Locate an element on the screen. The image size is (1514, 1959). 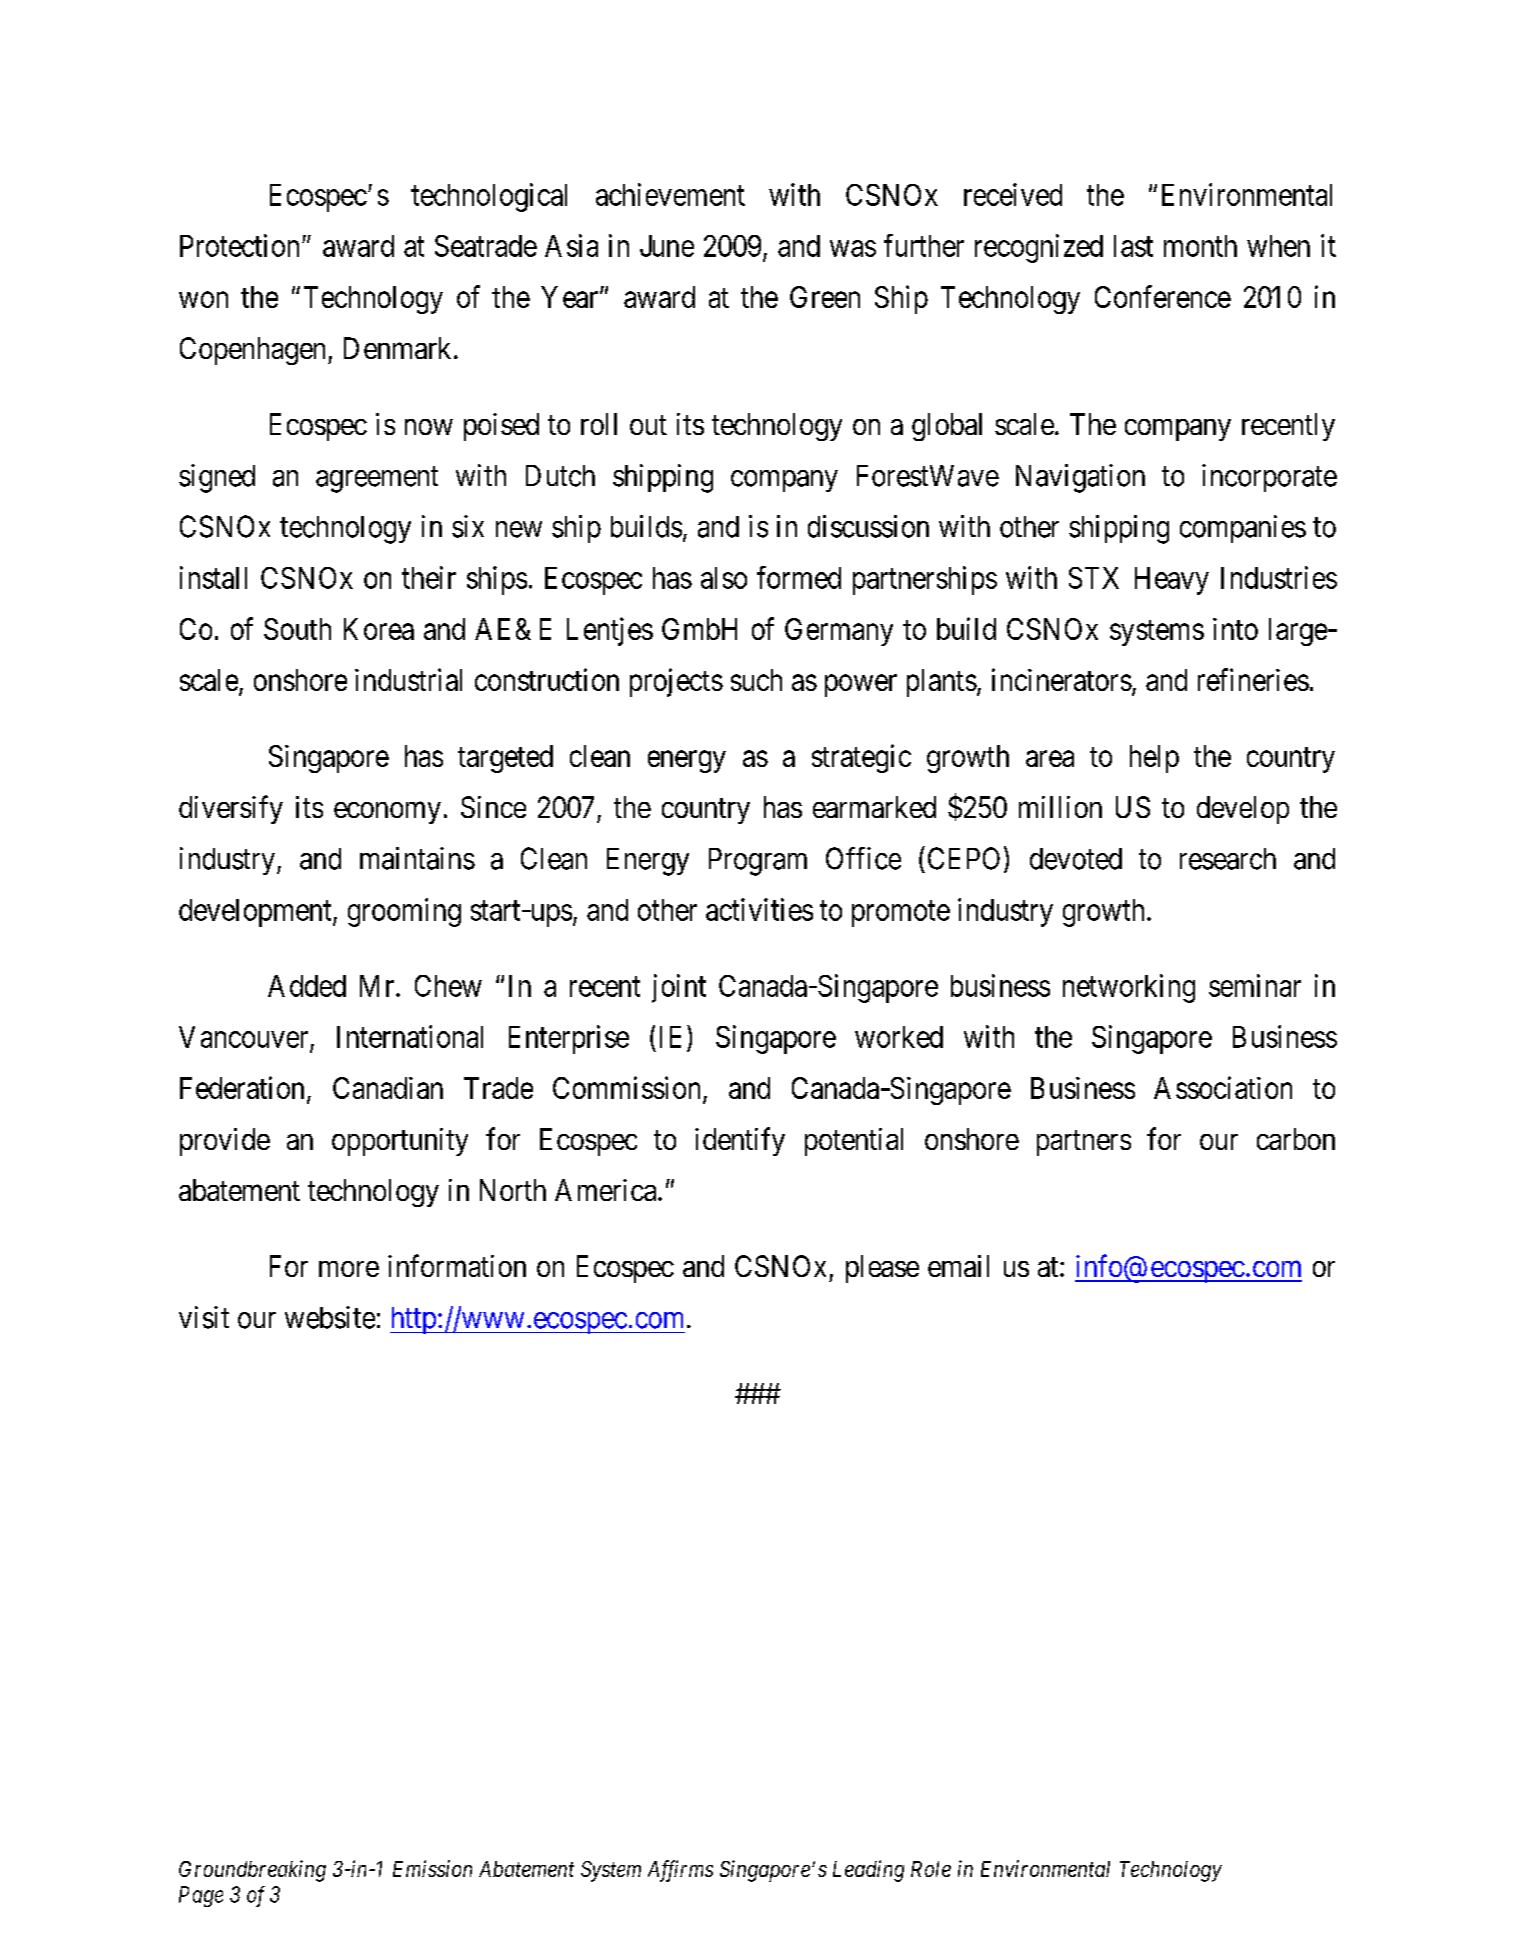
Protection is located at coordinates (239, 245).
